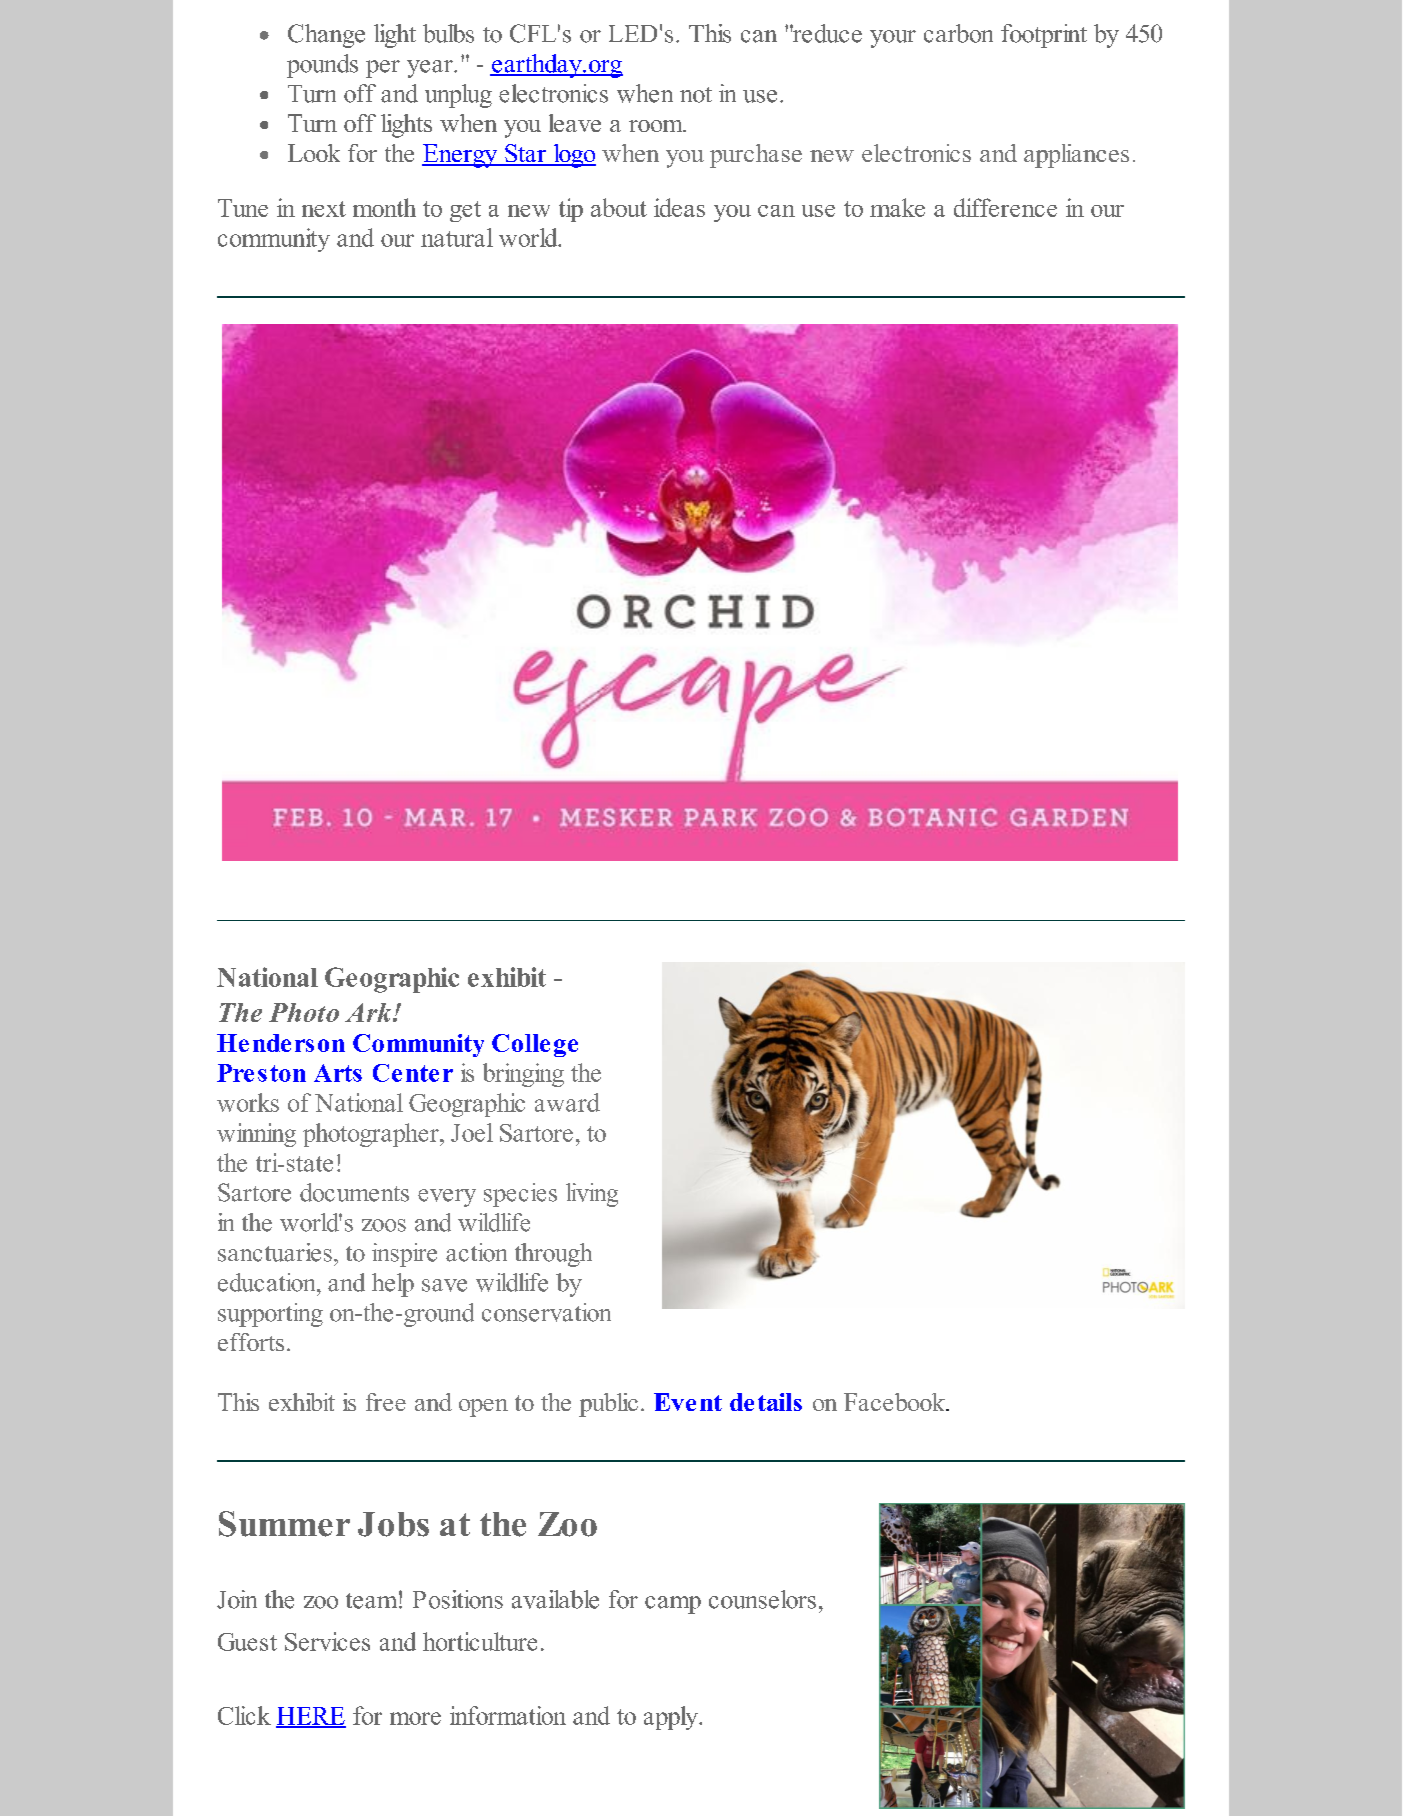  Describe the element at coordinates (688, 1402) in the document. I see `Event` at that location.
